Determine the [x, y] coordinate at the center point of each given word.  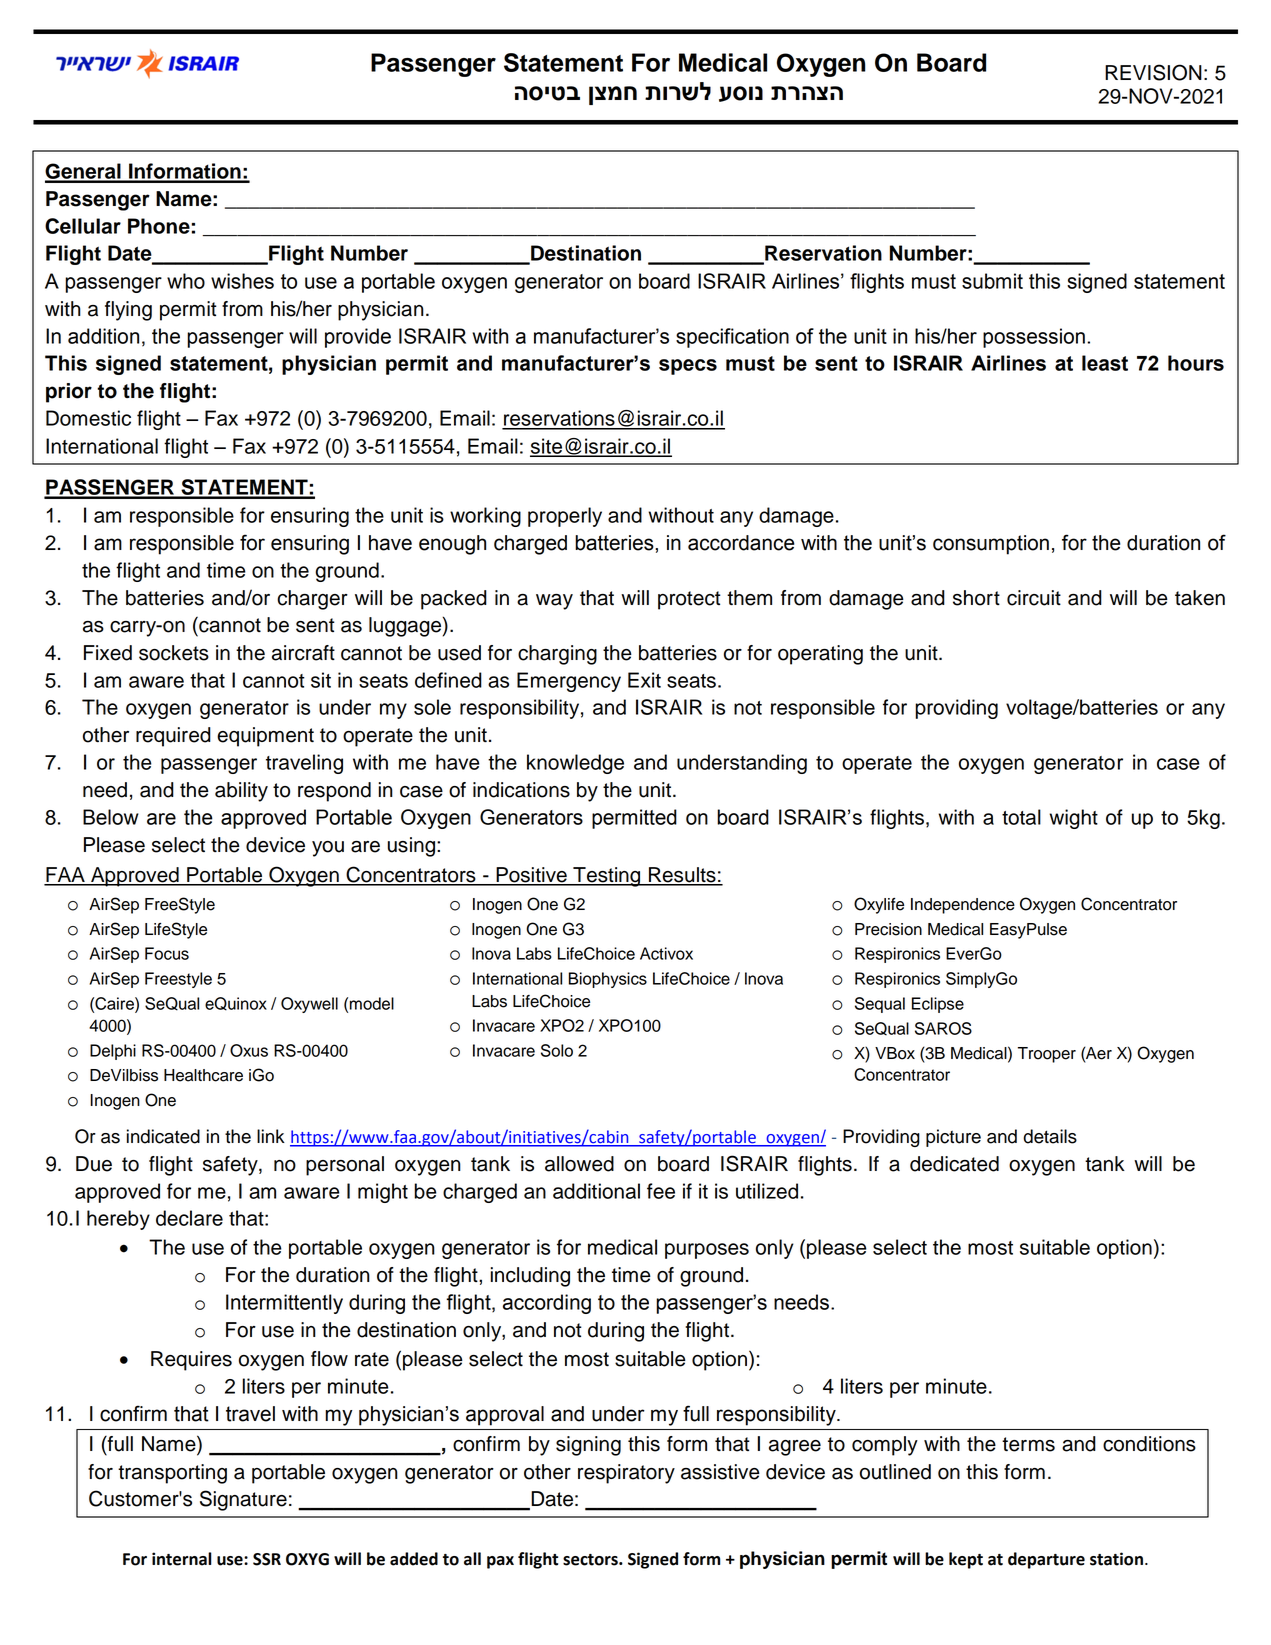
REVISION [1153, 72]
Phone [159, 226]
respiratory [626, 1474]
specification [732, 338]
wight [1073, 819]
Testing [607, 877]
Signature [243, 1500]
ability [241, 792]
